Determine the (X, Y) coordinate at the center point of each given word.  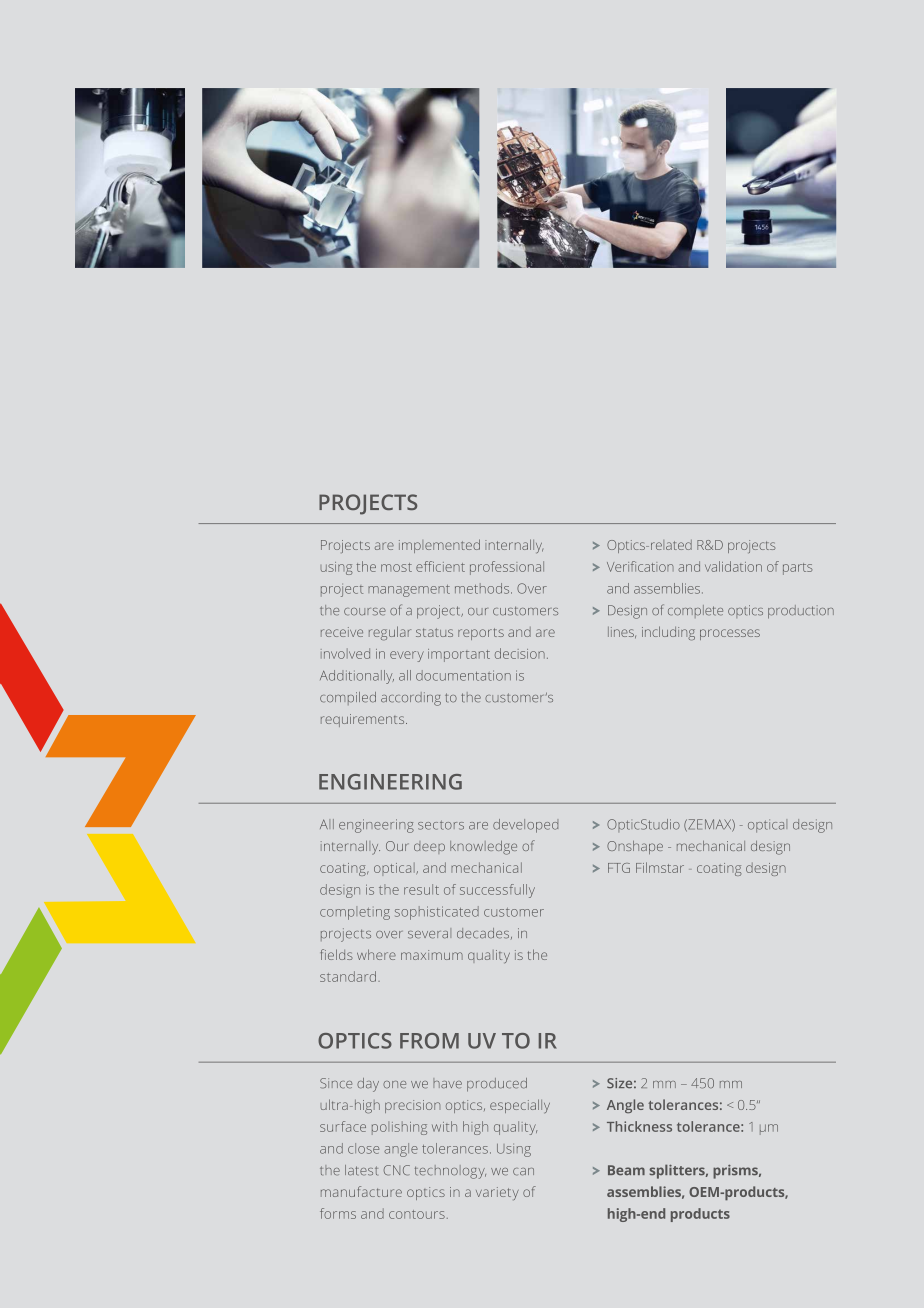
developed (525, 826)
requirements (364, 720)
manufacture (361, 1191)
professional (507, 568)
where (376, 954)
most (396, 567)
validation (733, 566)
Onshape (635, 847)
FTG (619, 868)
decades (484, 933)
